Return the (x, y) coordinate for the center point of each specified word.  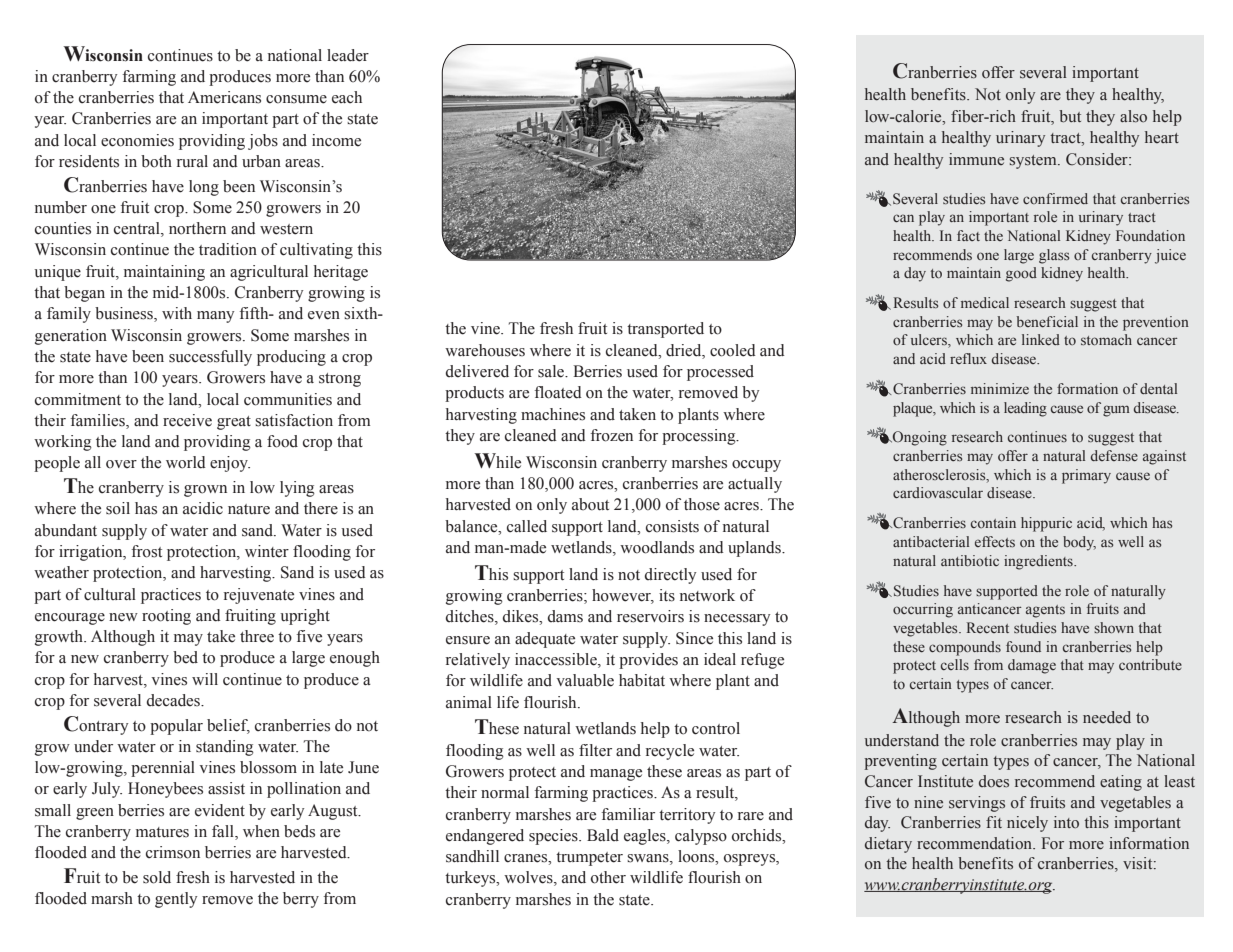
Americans (224, 97)
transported (665, 330)
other (608, 877)
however (623, 596)
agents (1045, 611)
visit (1139, 863)
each (347, 97)
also (1133, 116)
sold (157, 877)
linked (1041, 339)
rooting (166, 617)
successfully (210, 358)
